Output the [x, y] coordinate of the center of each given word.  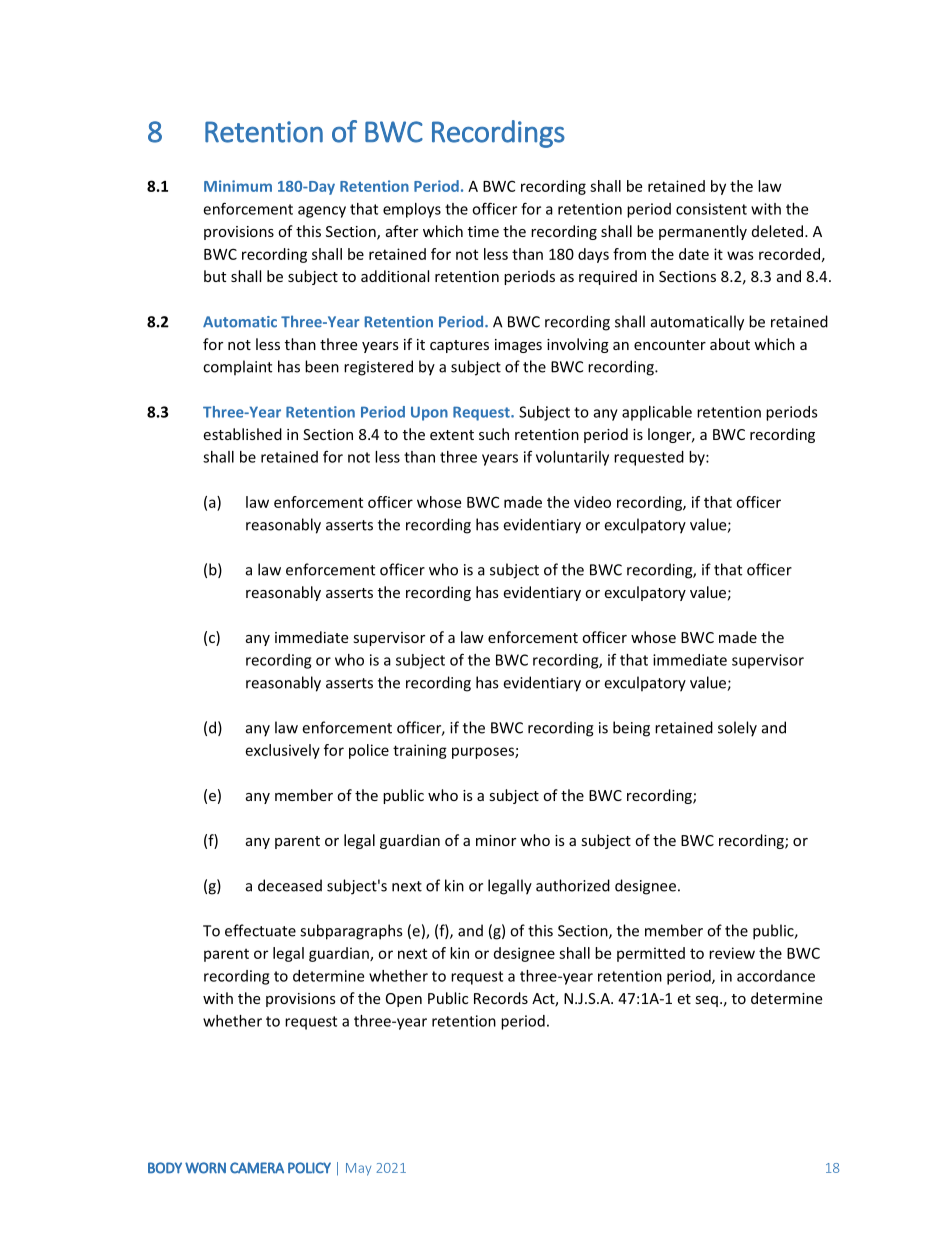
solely [737, 729]
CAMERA [257, 1168]
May [358, 1169]
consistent [711, 209]
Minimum [238, 186]
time [483, 231]
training [420, 751]
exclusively [283, 751]
